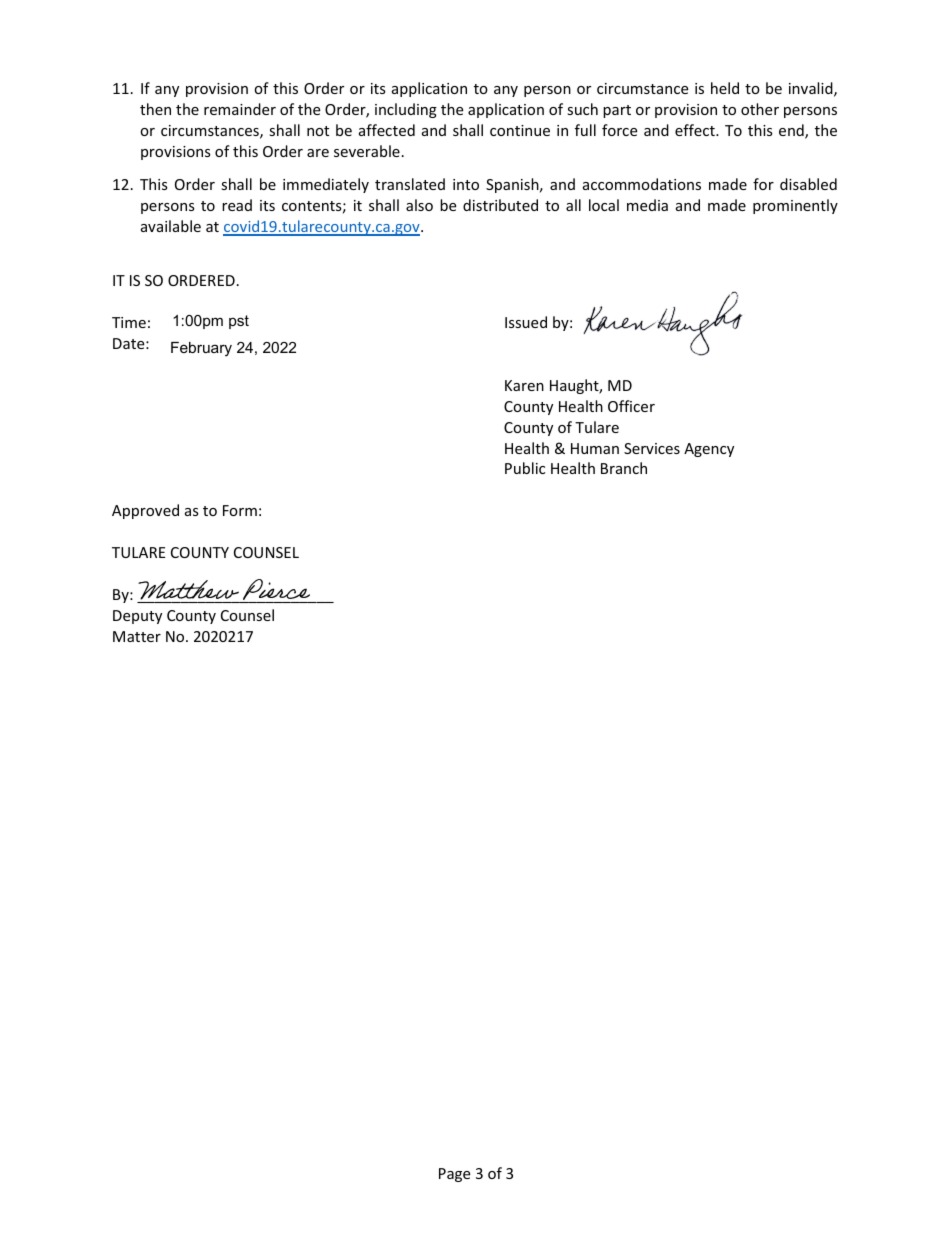 The height and width of the screenshot is (1233, 952). What do you see at coordinates (525, 468) in the screenshot?
I see `Public` at bounding box center [525, 468].
